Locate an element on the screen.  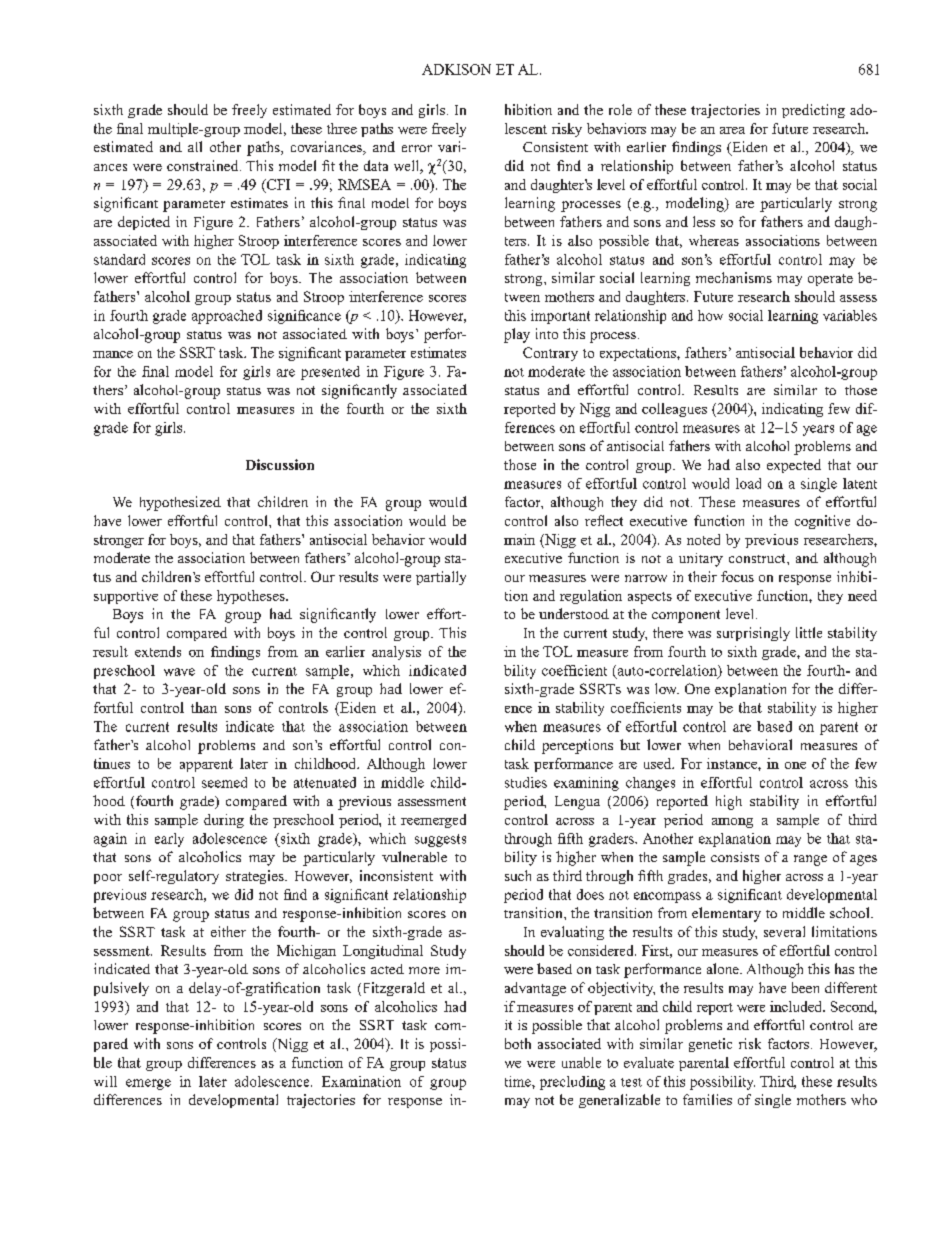
surprisingly is located at coordinates (753, 634).
